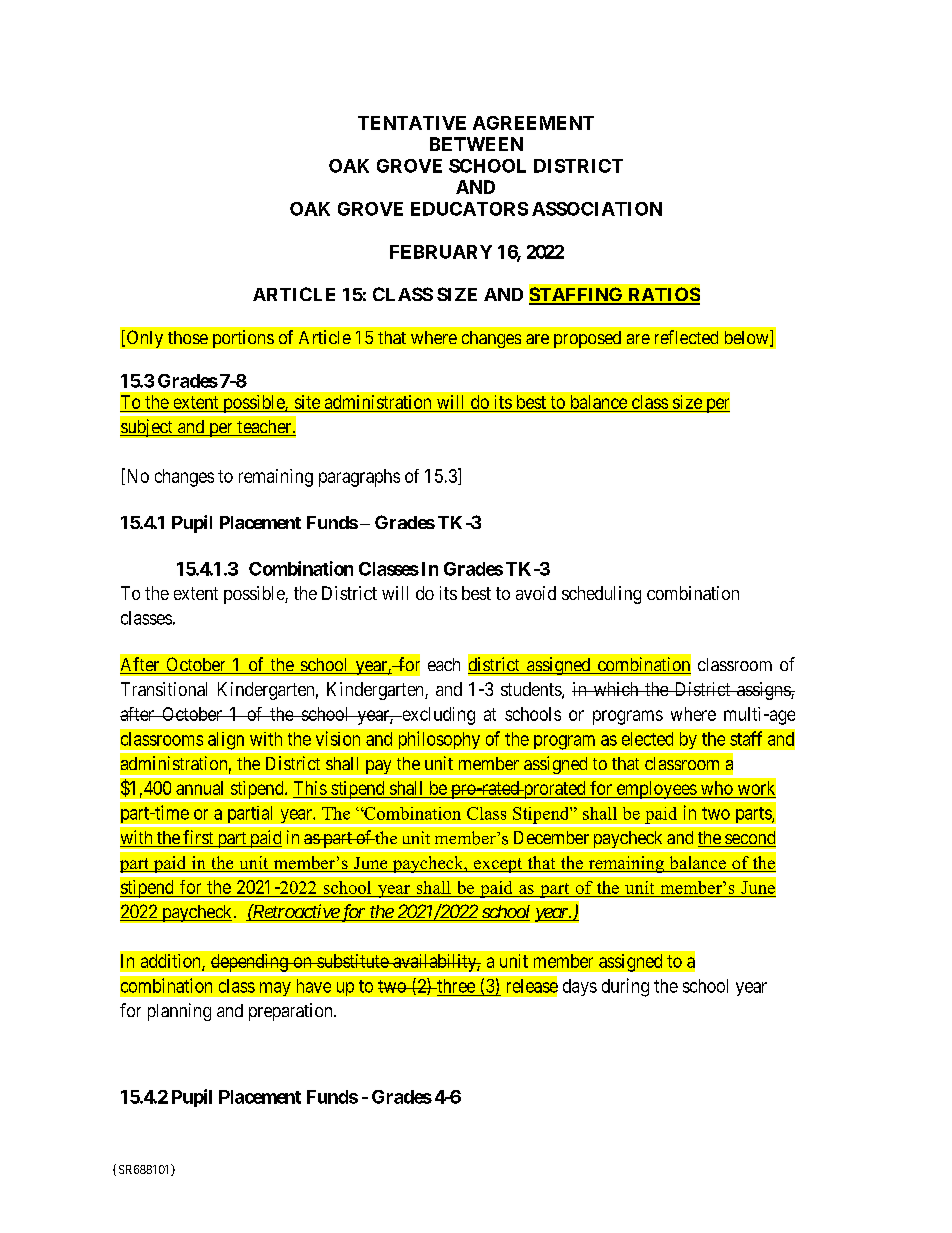 The height and width of the screenshot is (1233, 952). What do you see at coordinates (412, 123) in the screenshot?
I see `TENTATIVE` at bounding box center [412, 123].
